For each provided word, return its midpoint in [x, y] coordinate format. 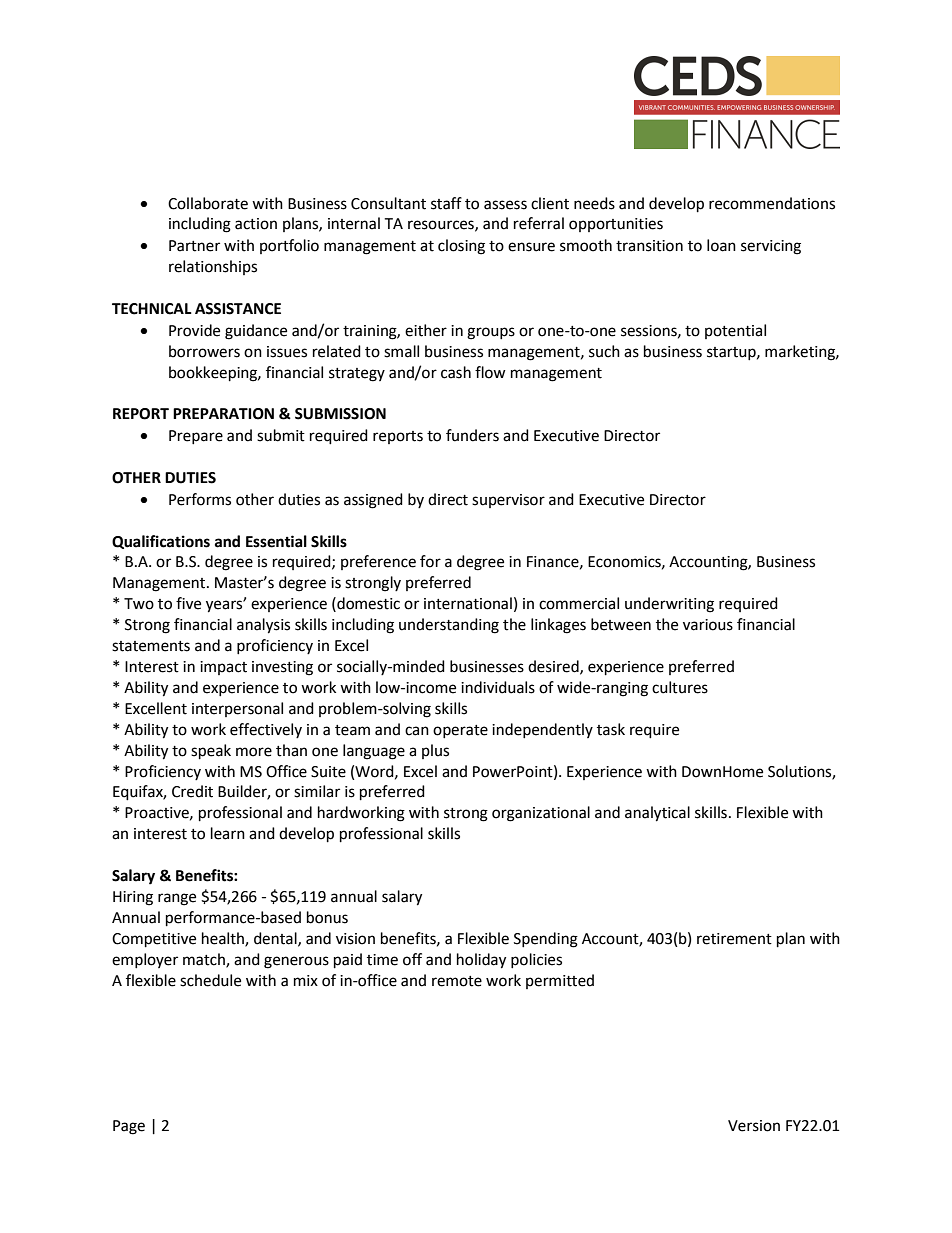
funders [472, 435]
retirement [734, 939]
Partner [194, 246]
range [177, 899]
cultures [680, 687]
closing [461, 247]
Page [129, 1127]
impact [223, 668]
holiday [481, 961]
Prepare [196, 437]
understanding [449, 626]
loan [721, 245]
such [604, 351]
